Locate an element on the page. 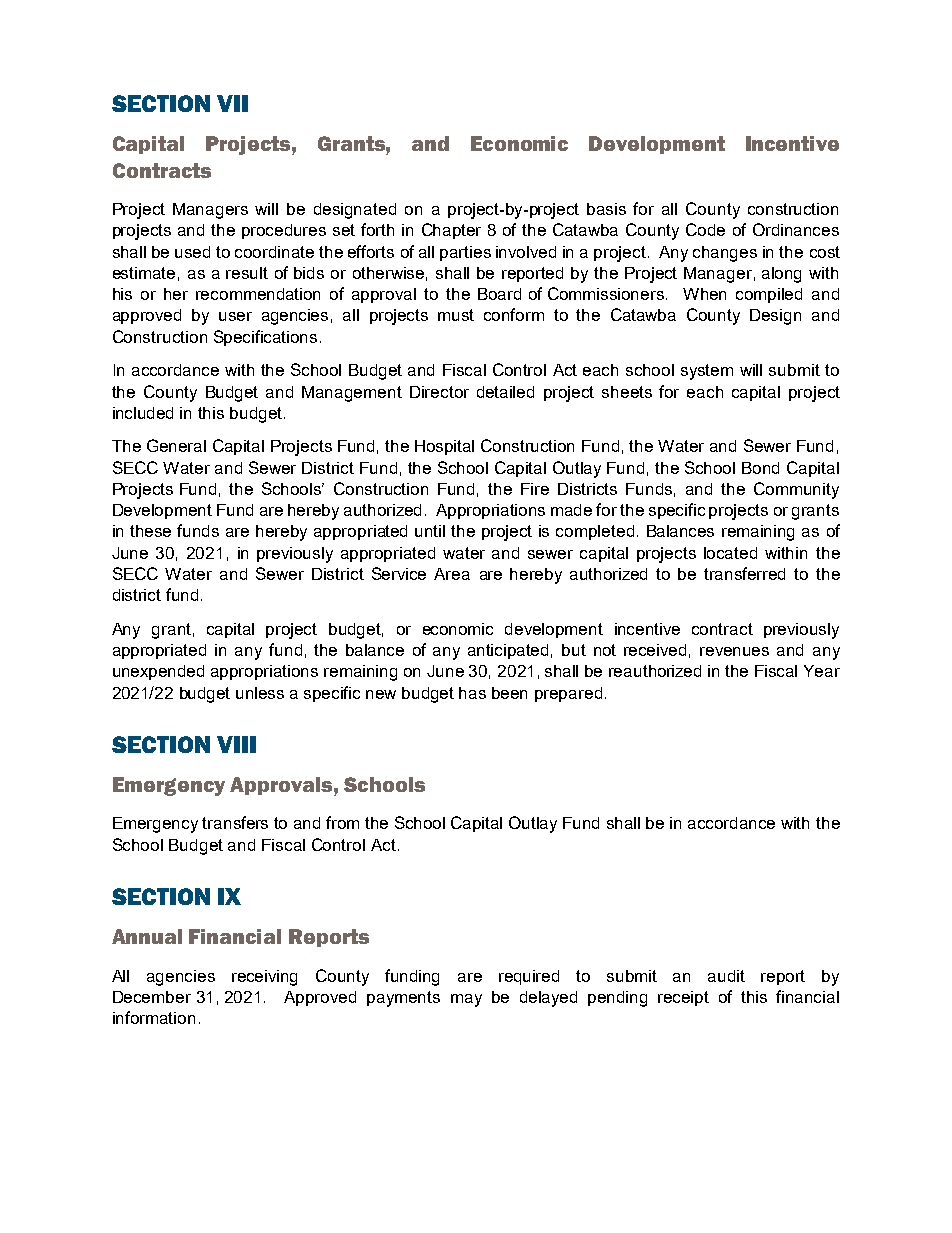  used is located at coordinates (192, 252).
